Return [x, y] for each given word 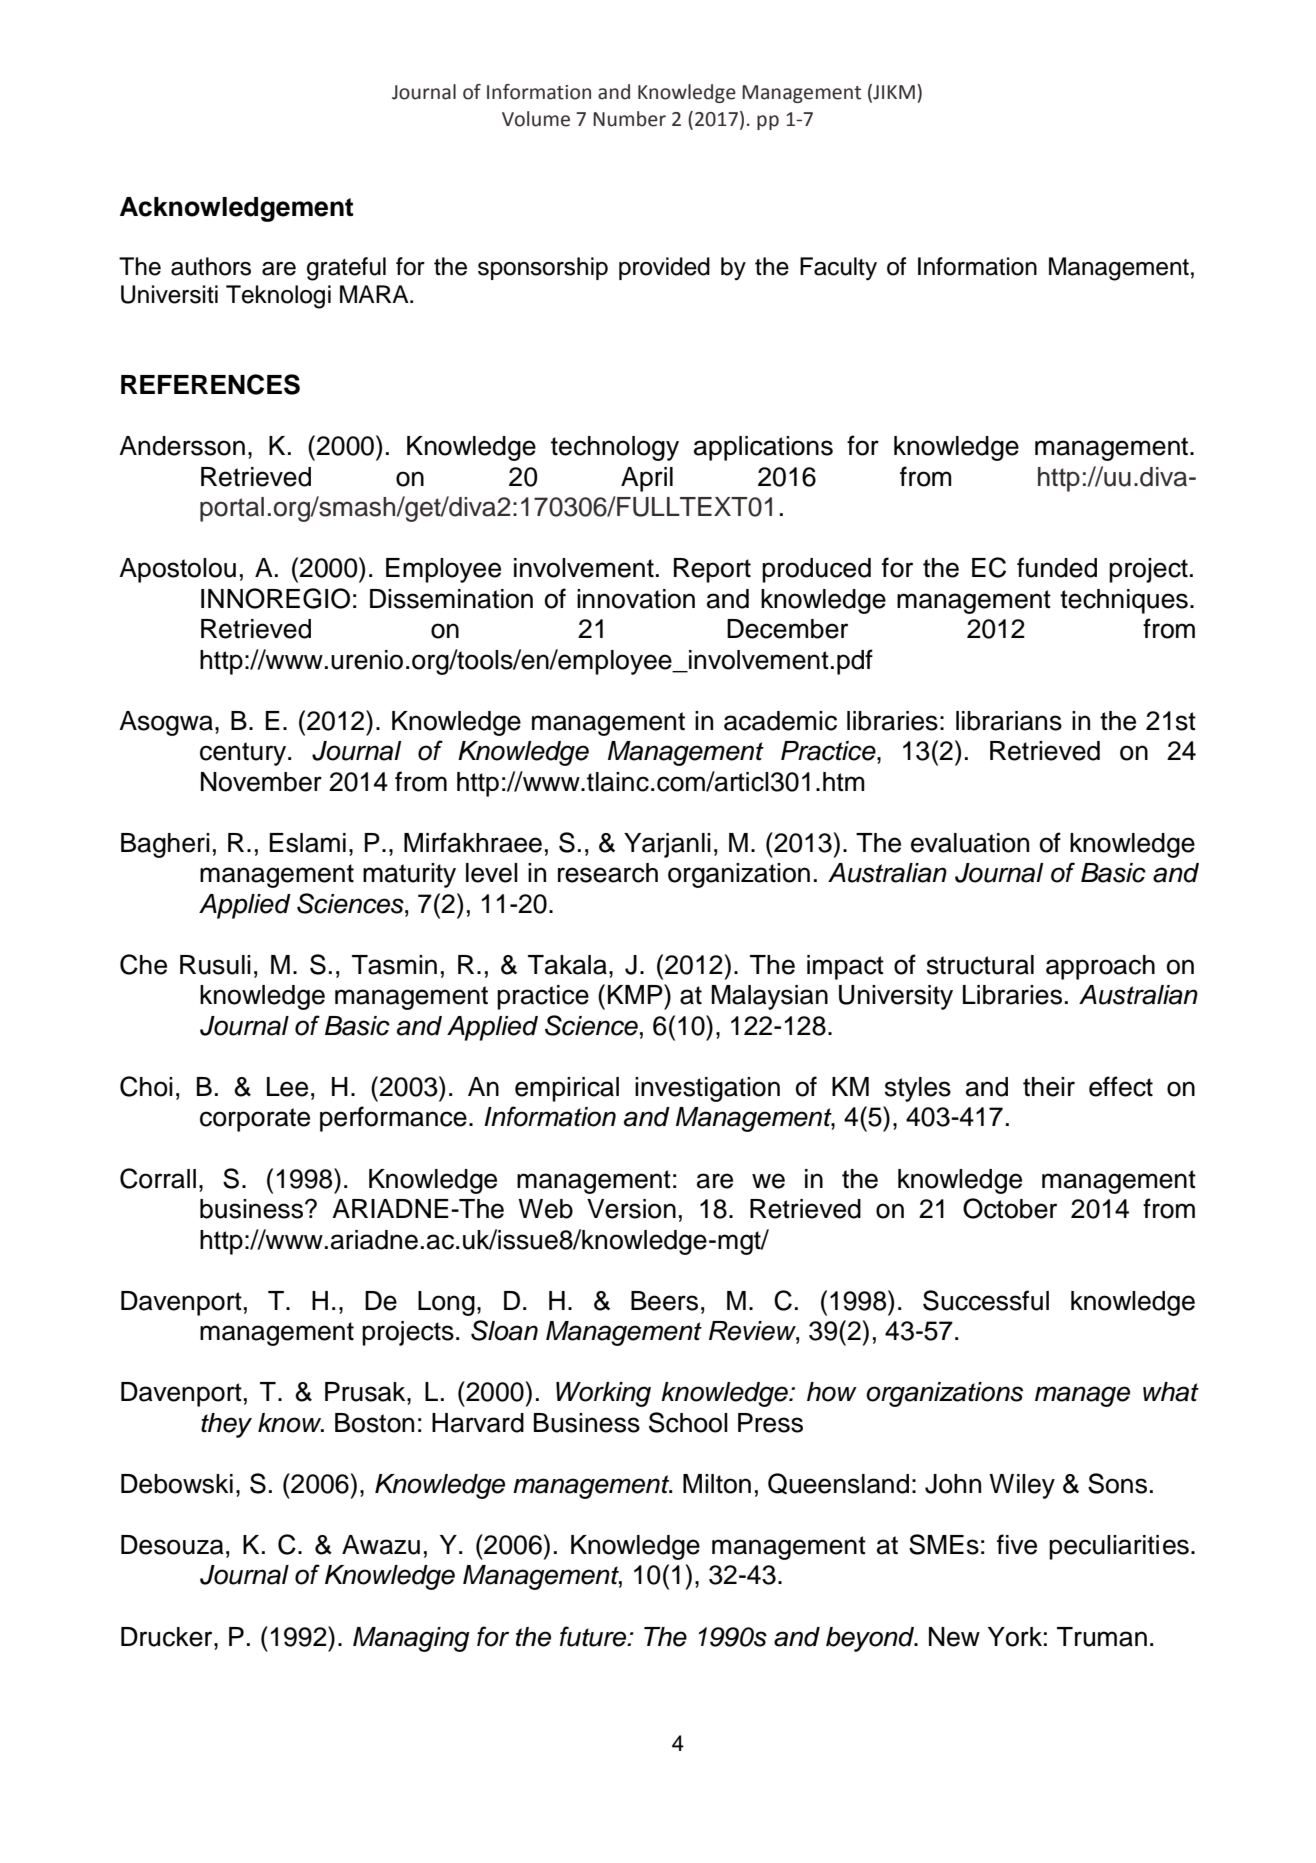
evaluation [970, 843]
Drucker [168, 1637]
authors [211, 266]
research [608, 873]
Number [629, 119]
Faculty [838, 269]
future [594, 1636]
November [261, 782]
